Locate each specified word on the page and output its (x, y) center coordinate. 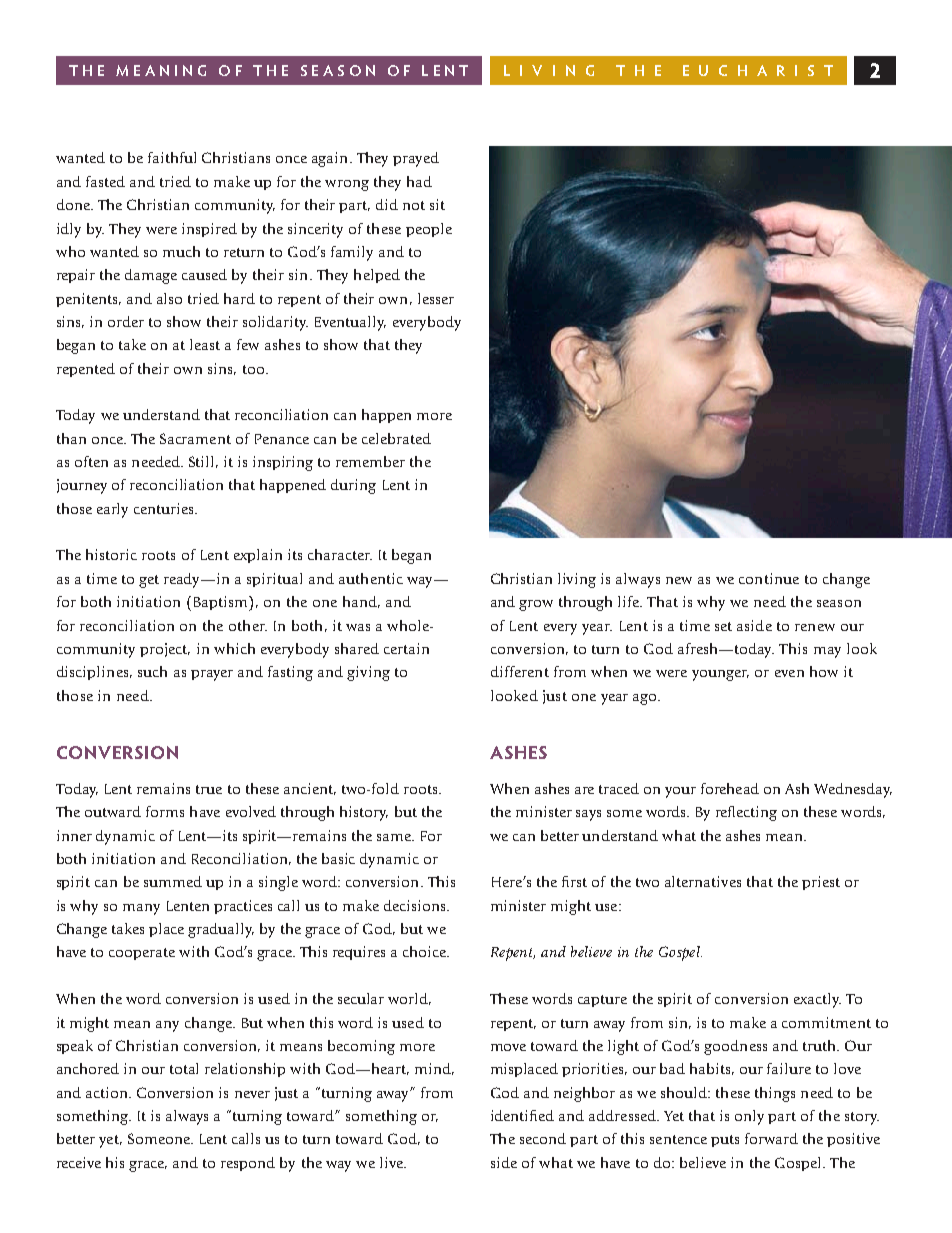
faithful (172, 157)
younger (720, 675)
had (419, 181)
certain (406, 648)
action (108, 1092)
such (152, 671)
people (429, 230)
